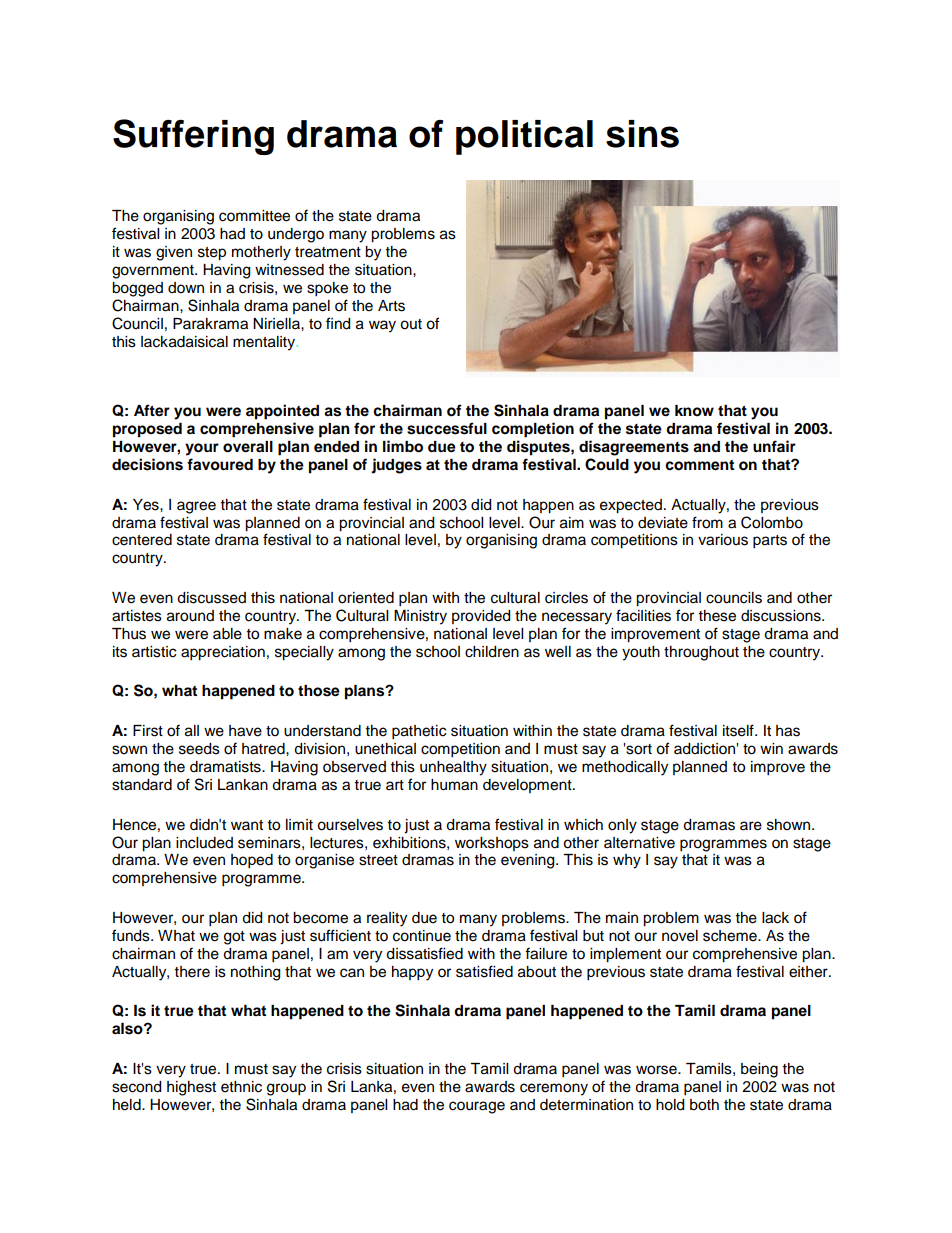  Describe the element at coordinates (524, 137) in the document. I see `political` at that location.
